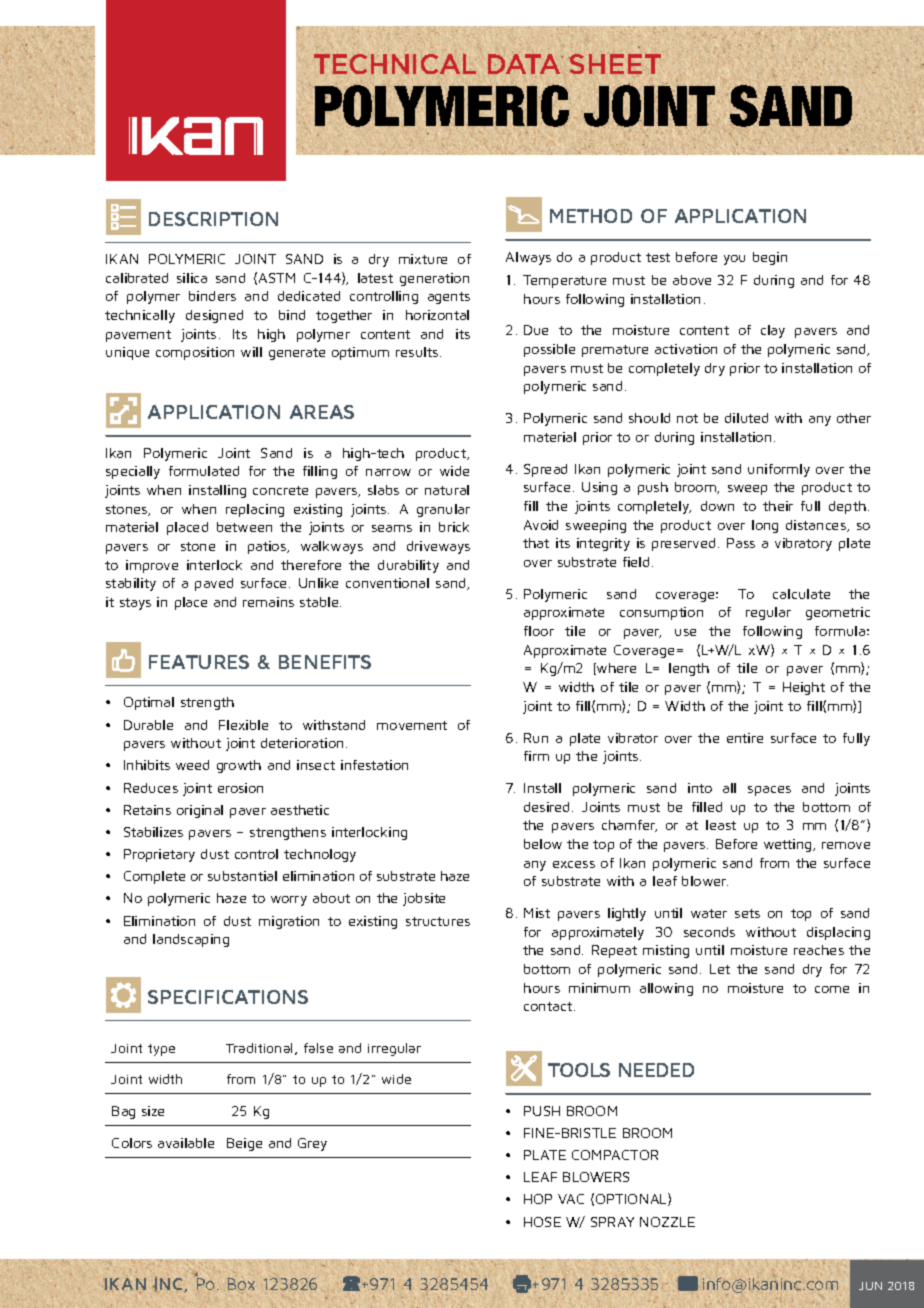 The height and width of the document is (1308, 924). What do you see at coordinates (213, 219) in the document?
I see `DESCRIPTION` at bounding box center [213, 219].
